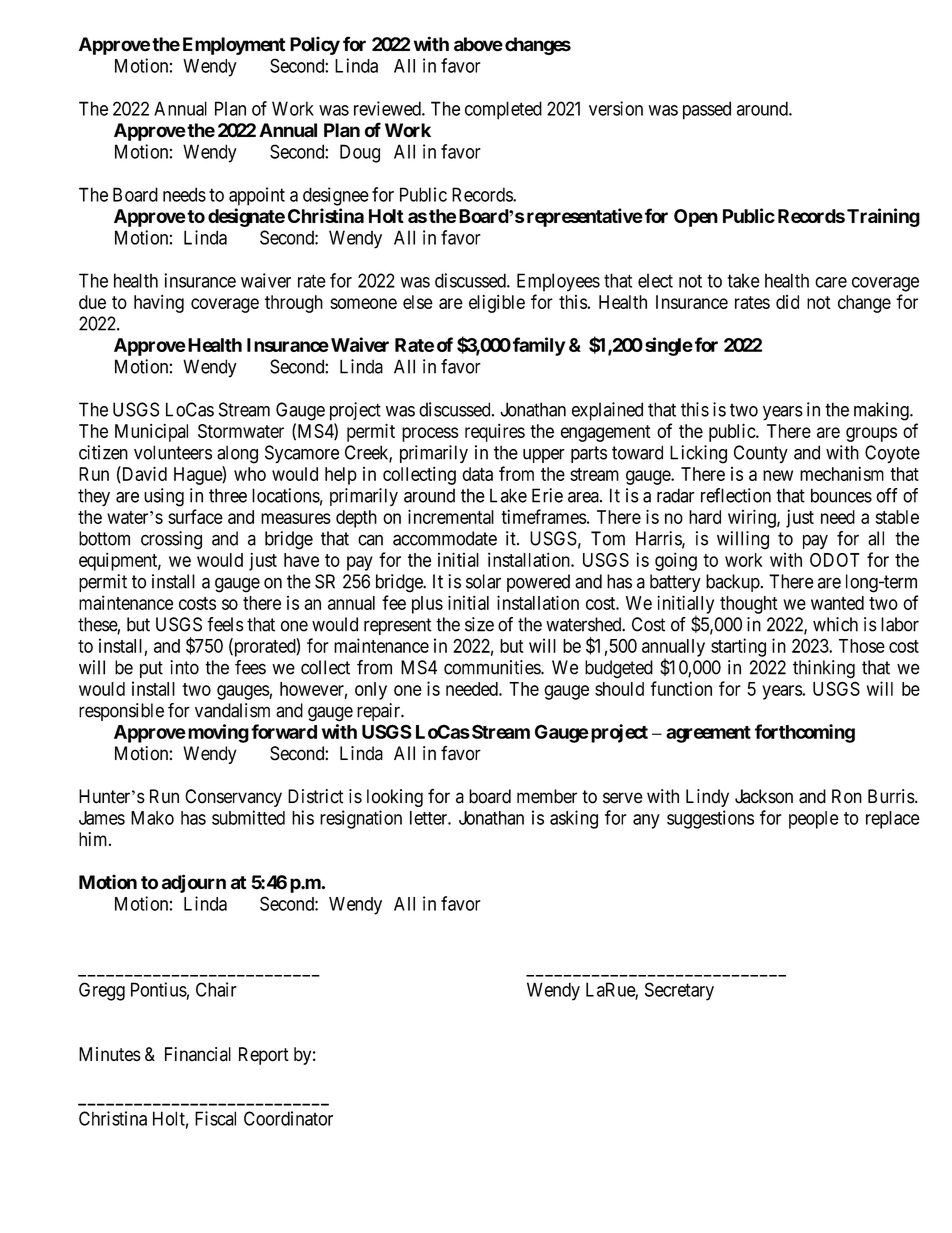 This image has height=1233, width=952. Describe the element at coordinates (198, 1054) in the image. I see `Financial` at that location.
